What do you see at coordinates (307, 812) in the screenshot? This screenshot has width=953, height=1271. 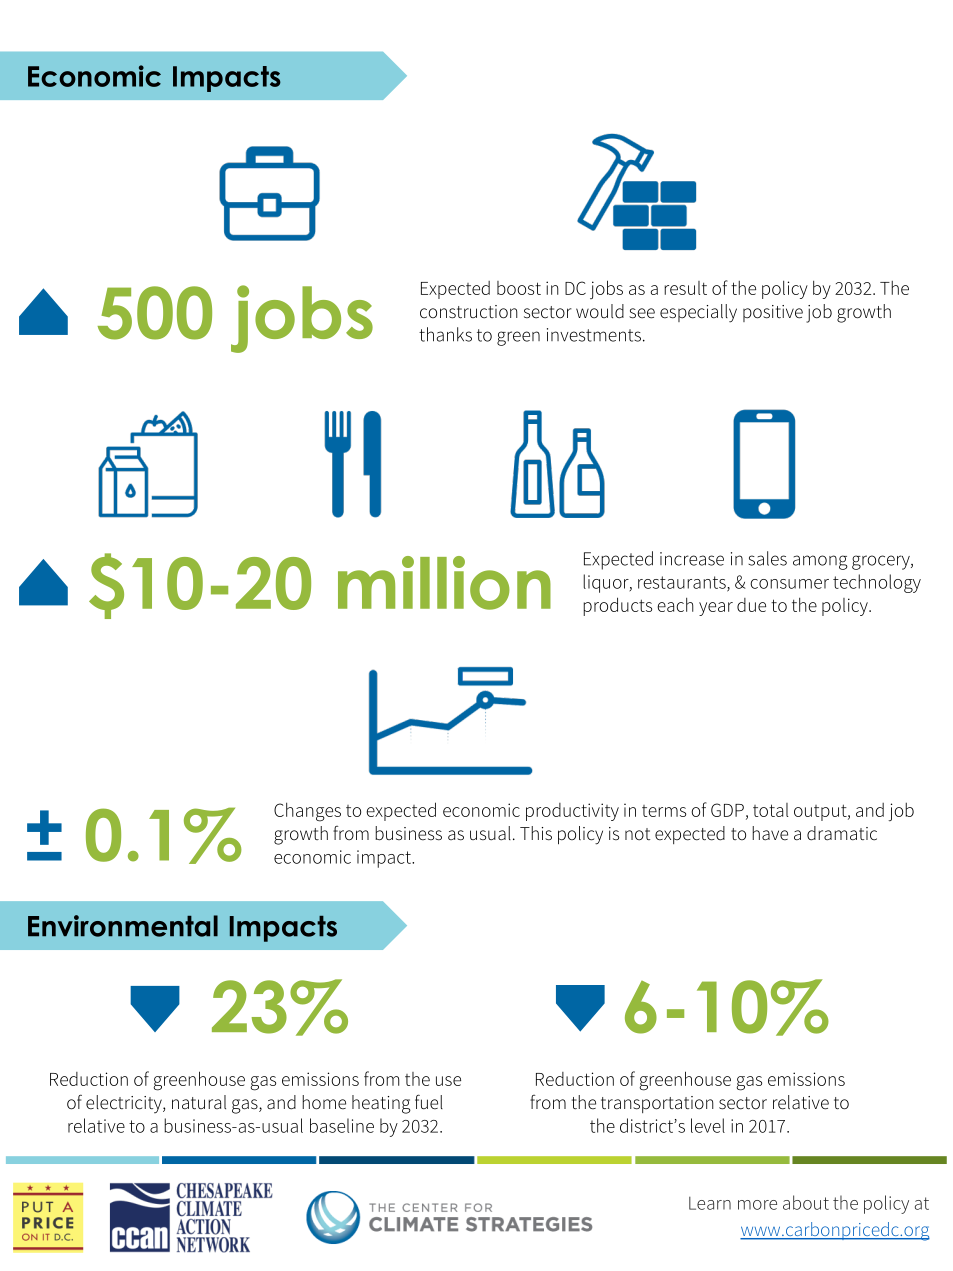 I see `Changes` at bounding box center [307, 812].
